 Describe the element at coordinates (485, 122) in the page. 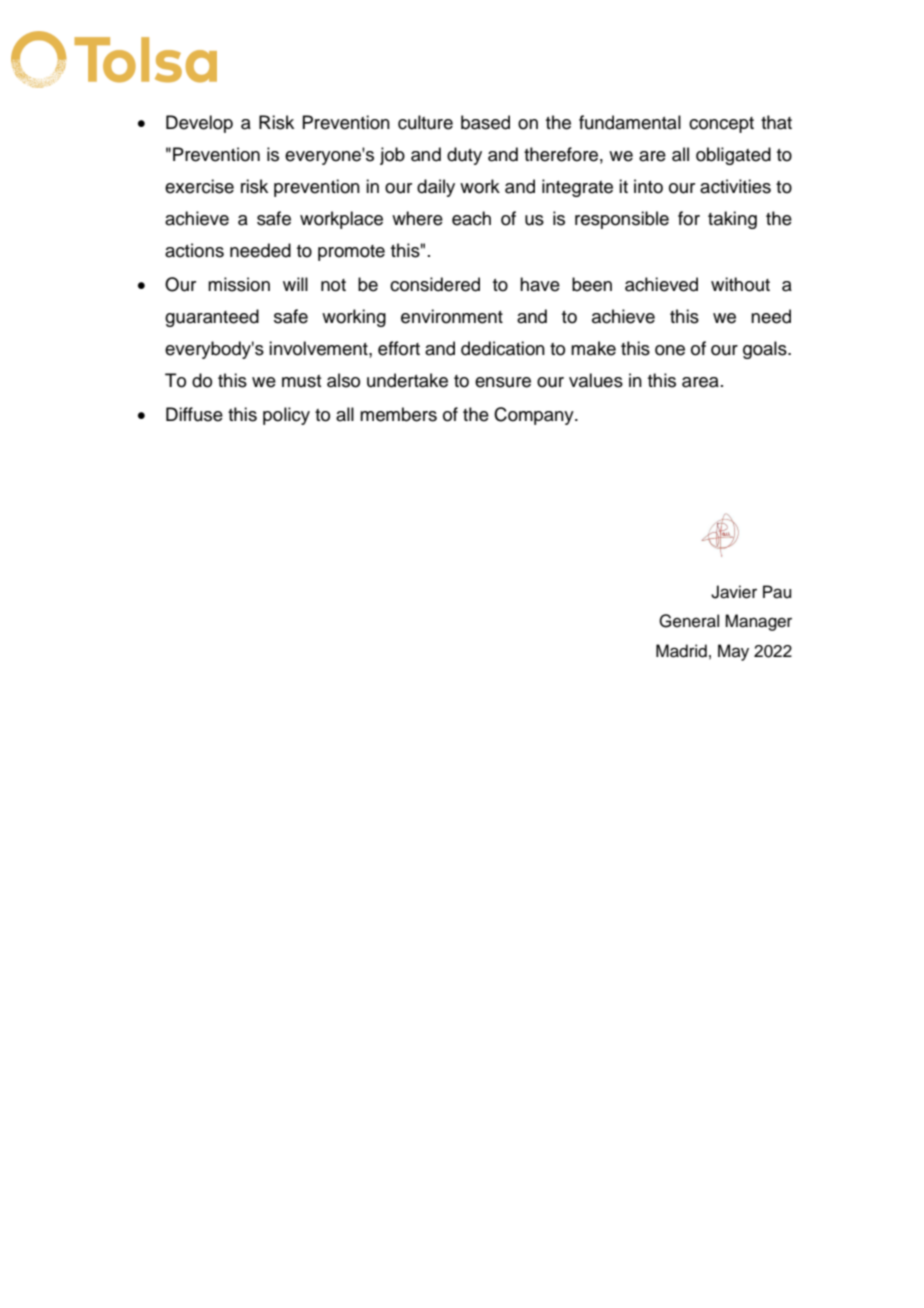

I see `based` at that location.
